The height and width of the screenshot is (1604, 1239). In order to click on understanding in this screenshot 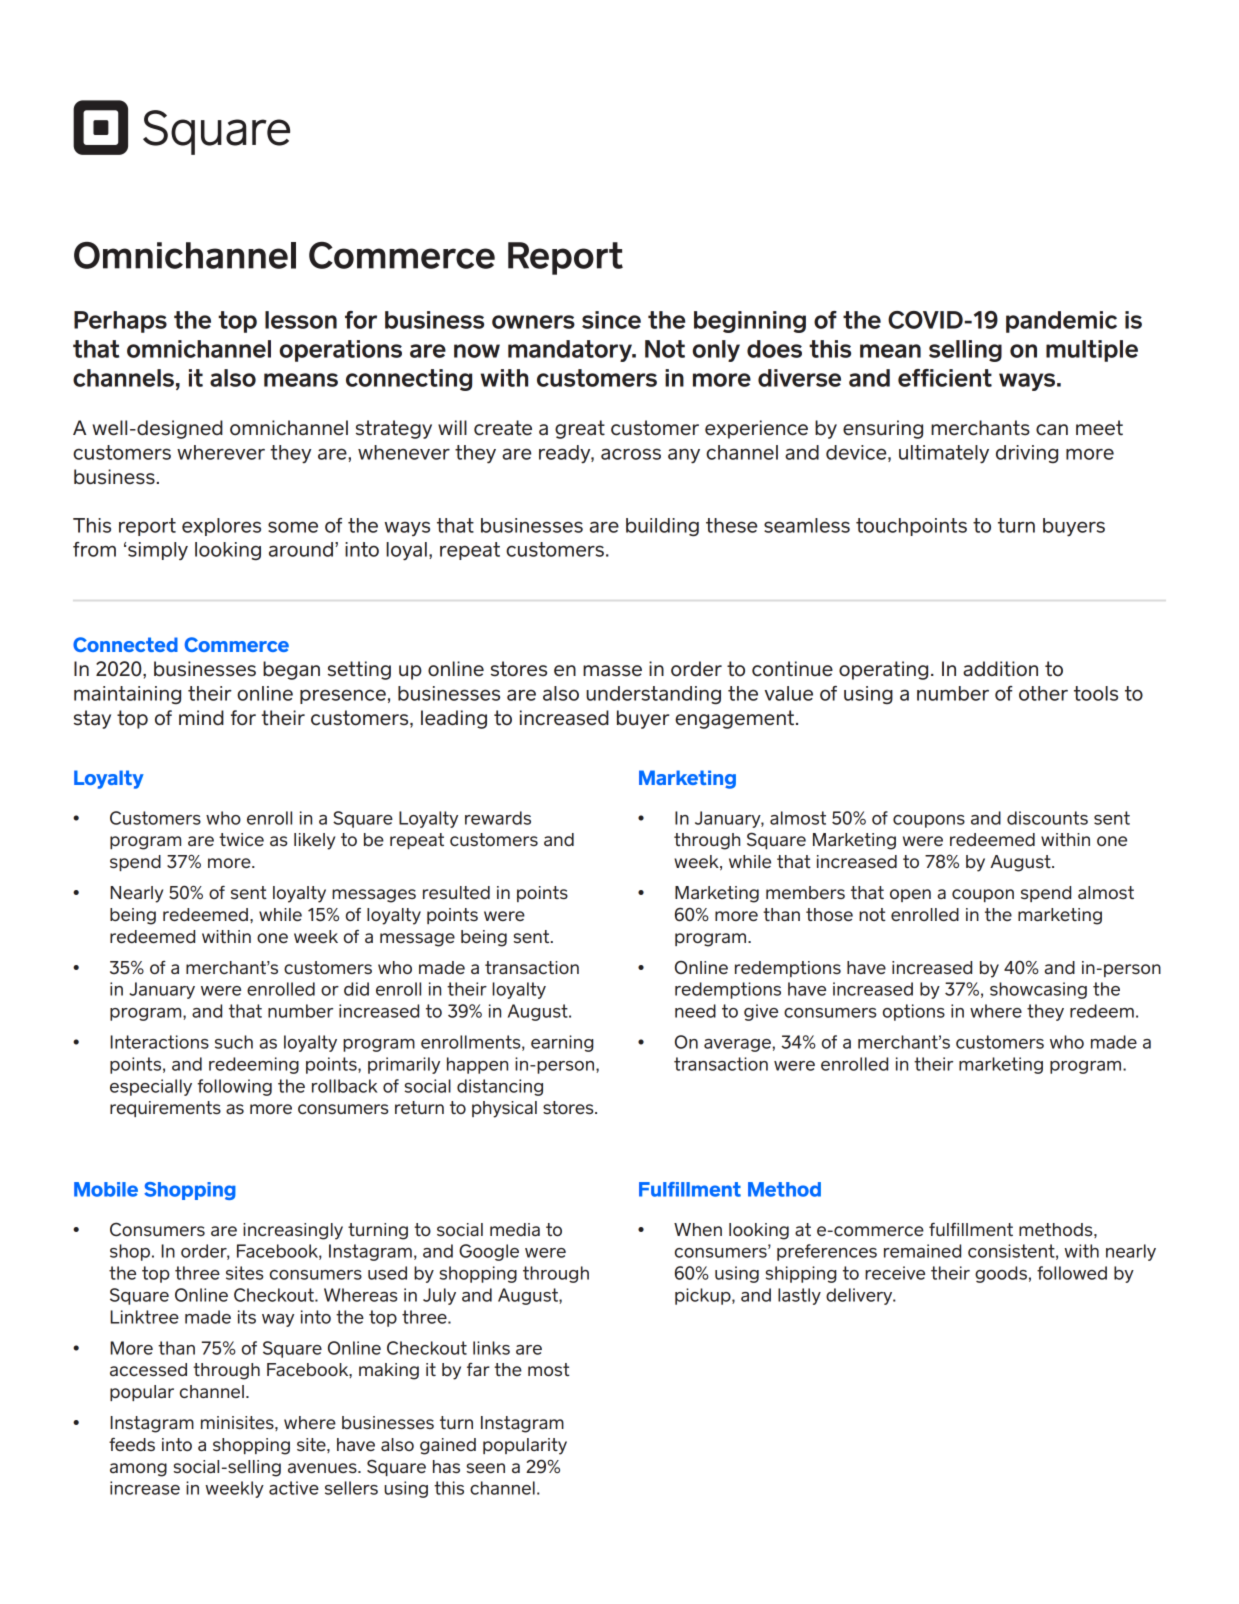, I will do `click(653, 695)`.
